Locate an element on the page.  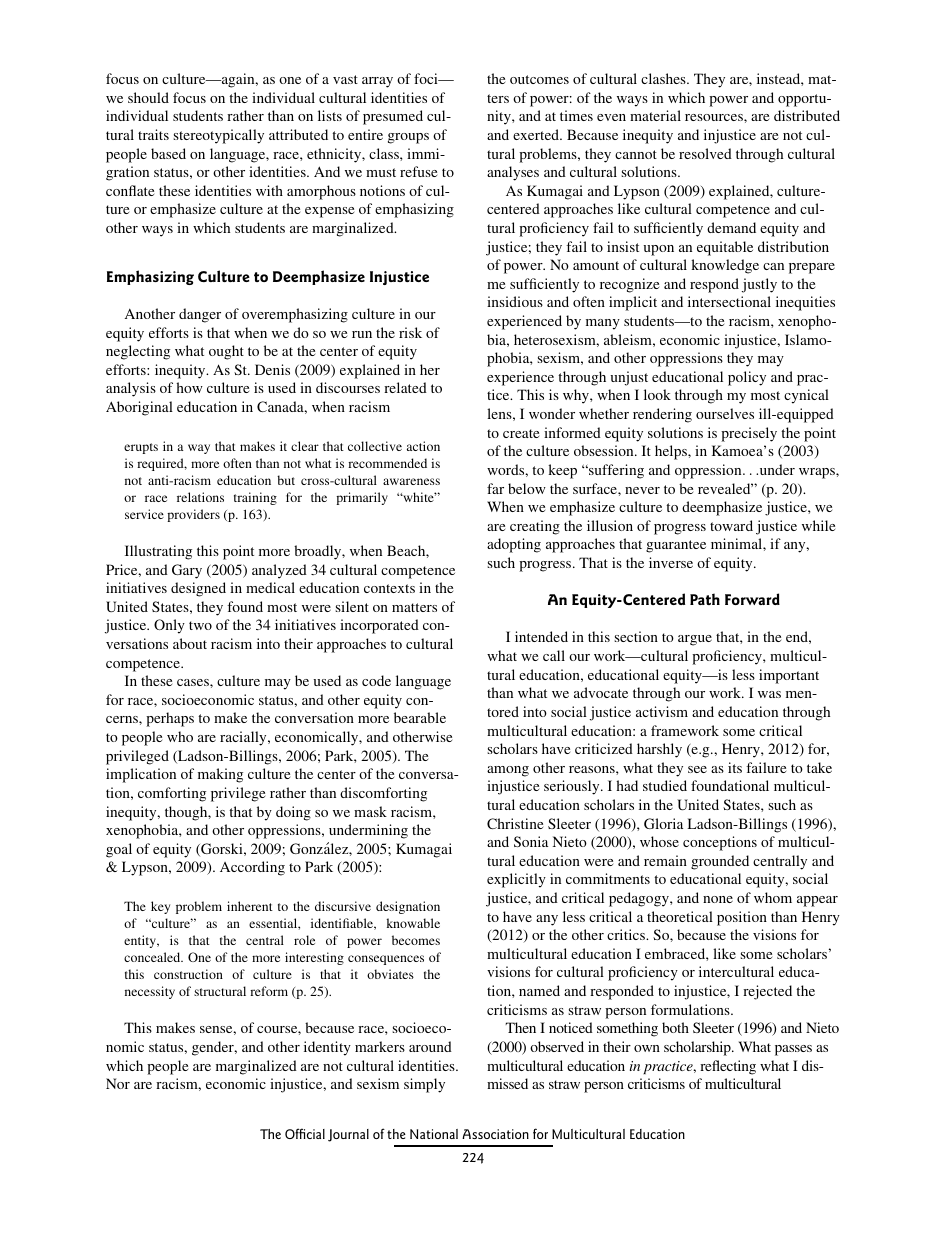
simply is located at coordinates (424, 1085).
